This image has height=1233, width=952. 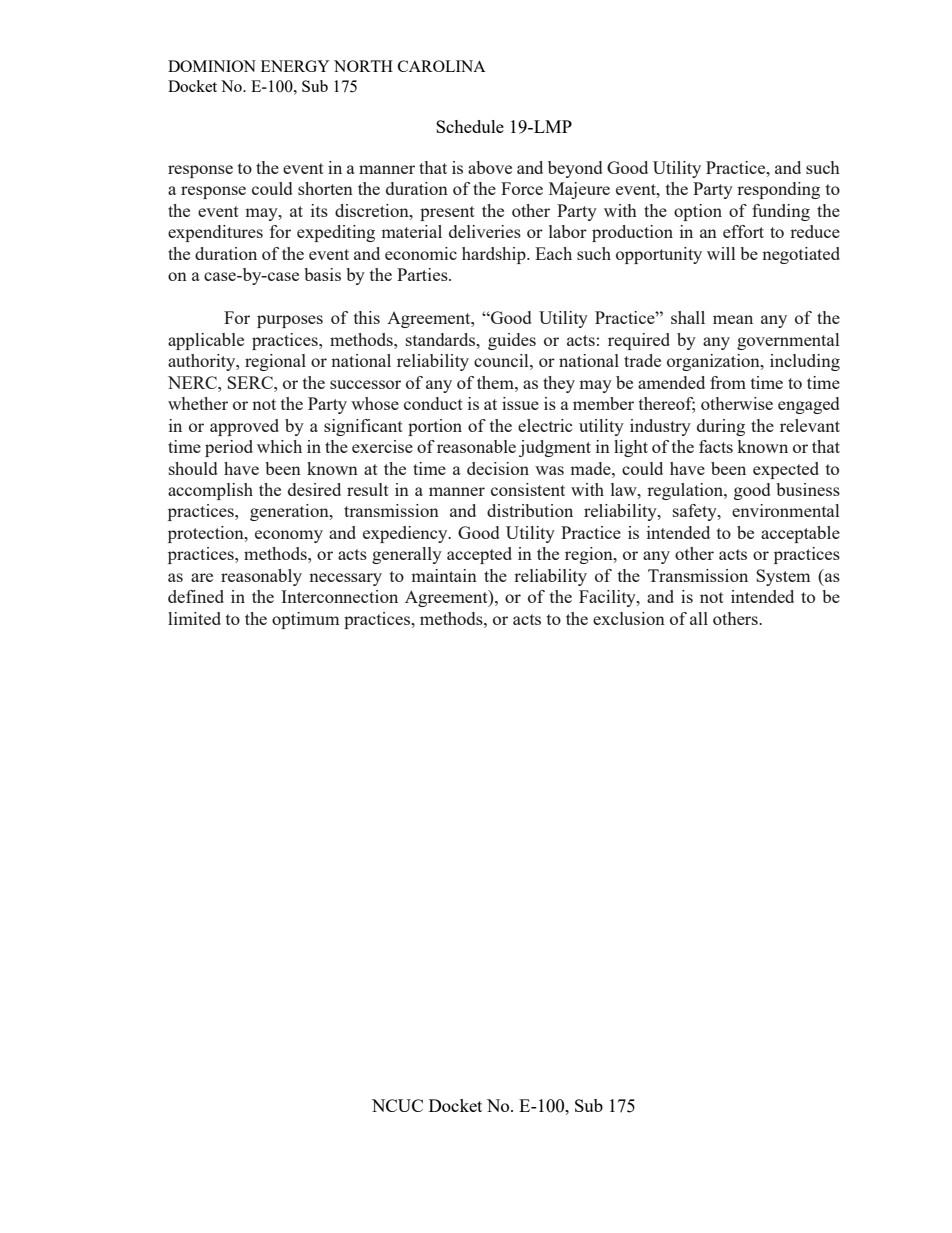 What do you see at coordinates (295, 66) in the image?
I see `ENERGY` at bounding box center [295, 66].
